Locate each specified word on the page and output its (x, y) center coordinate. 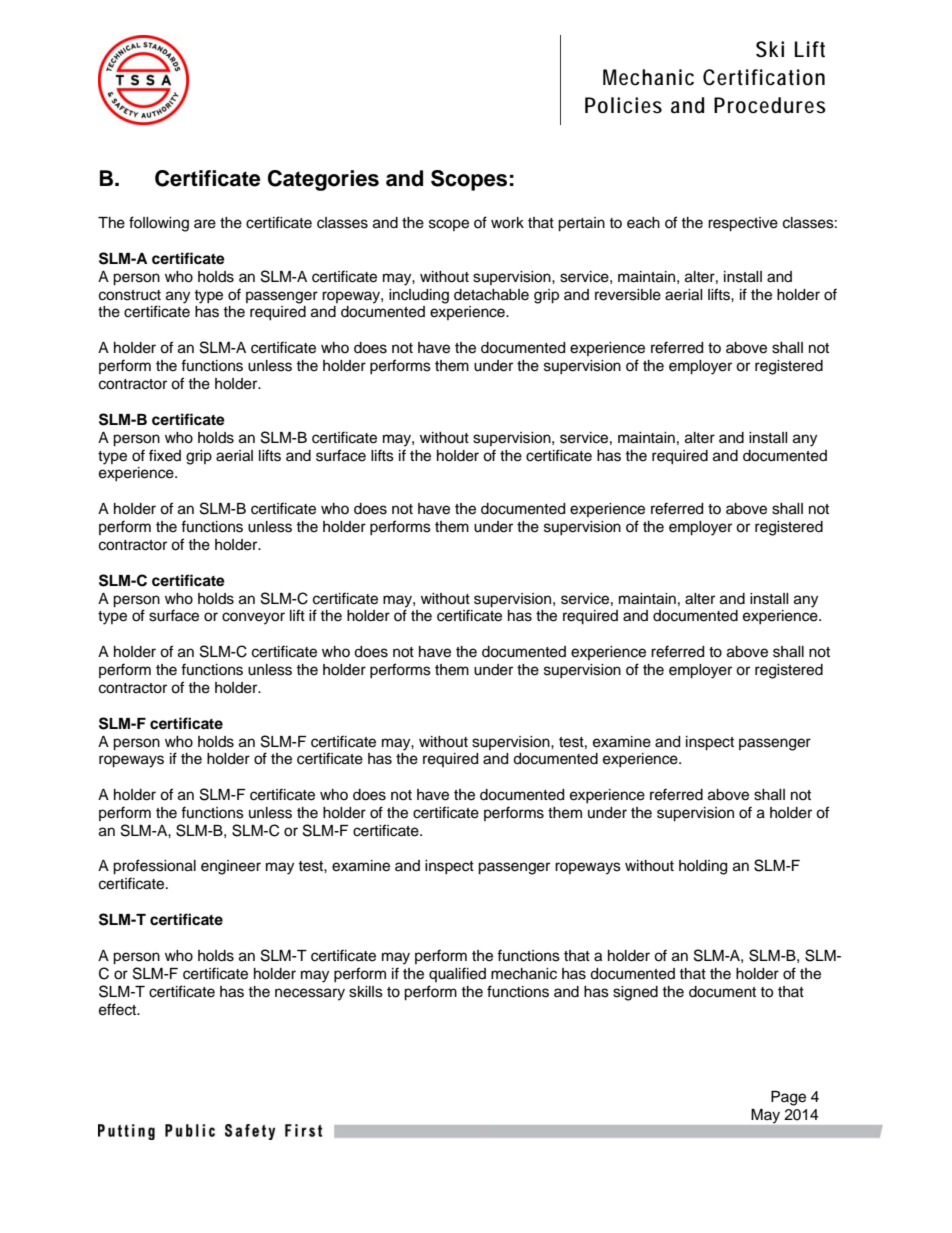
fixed (165, 455)
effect (119, 1009)
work (507, 223)
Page (788, 1098)
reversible (628, 295)
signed (635, 993)
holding (703, 867)
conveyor (253, 618)
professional (154, 867)
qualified (457, 974)
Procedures (770, 105)
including (419, 296)
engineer (231, 867)
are (205, 224)
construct (130, 295)
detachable (491, 295)
